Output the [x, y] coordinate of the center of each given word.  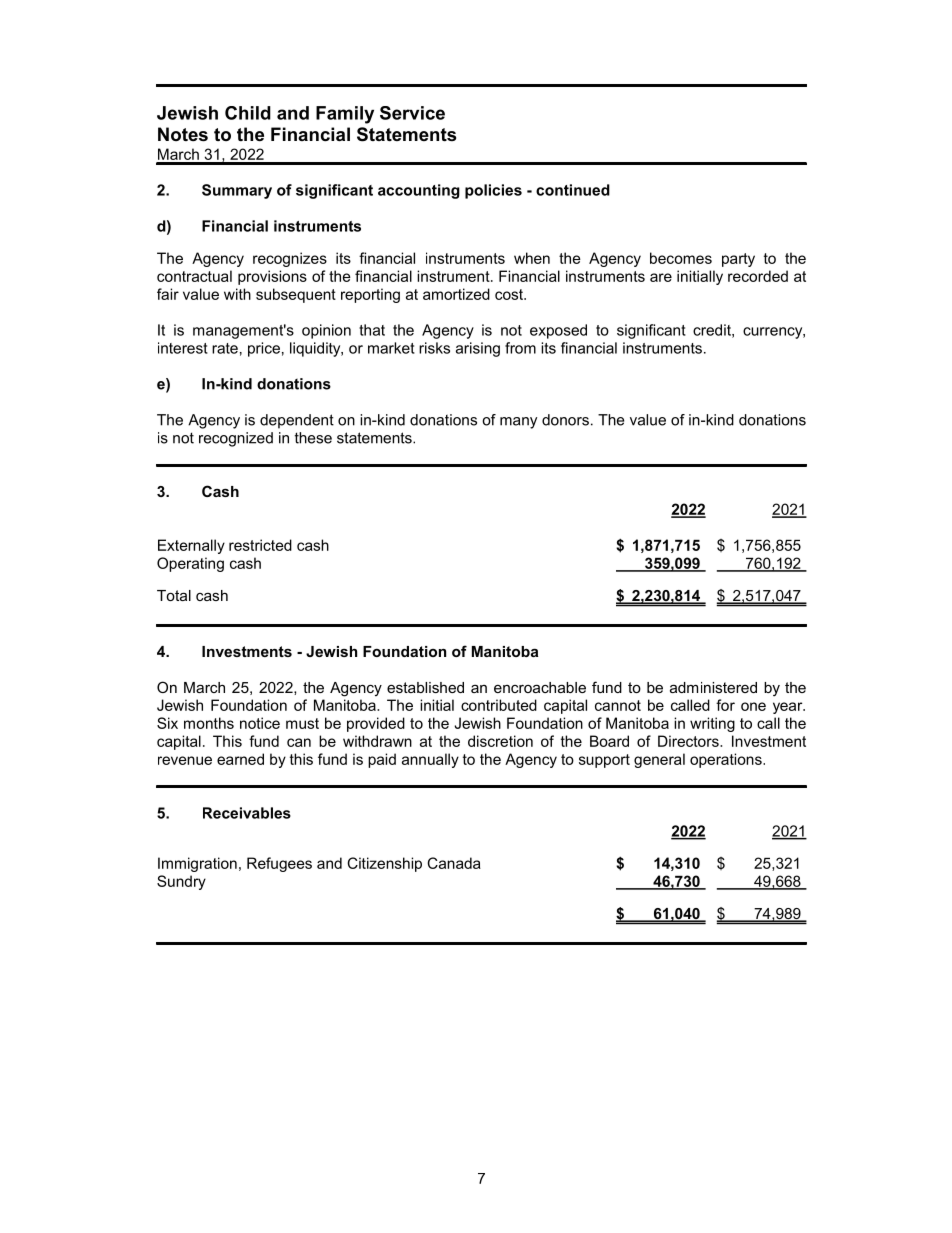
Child [248, 113]
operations [727, 760]
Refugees [279, 864]
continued [573, 190]
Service [412, 113]
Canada [454, 863]
